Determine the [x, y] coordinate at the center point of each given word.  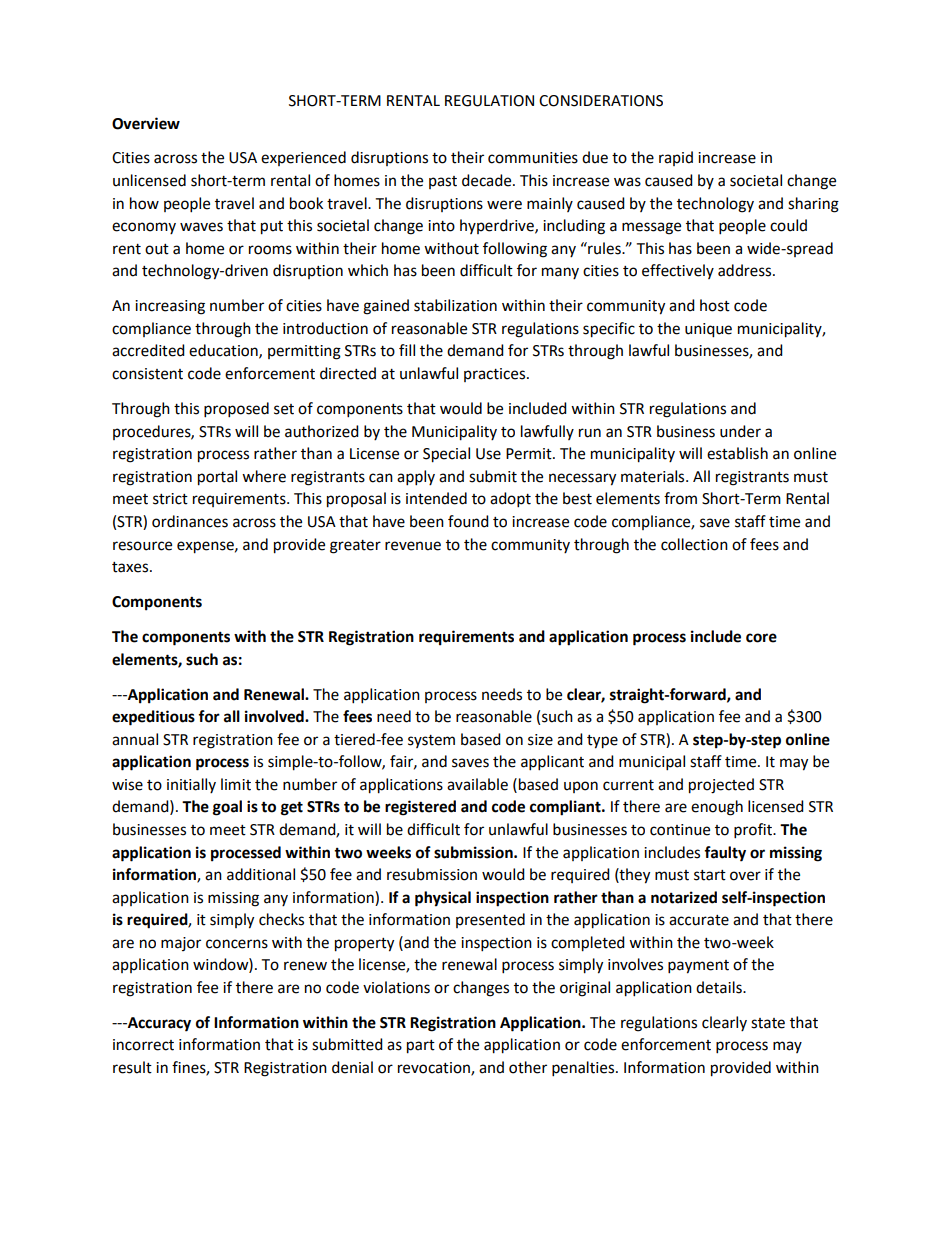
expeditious [153, 718]
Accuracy [158, 1024]
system [431, 741]
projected [721, 786]
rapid [676, 158]
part [421, 1047]
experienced [303, 158]
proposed [236, 410]
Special [446, 455]
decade [488, 180]
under [740, 431]
